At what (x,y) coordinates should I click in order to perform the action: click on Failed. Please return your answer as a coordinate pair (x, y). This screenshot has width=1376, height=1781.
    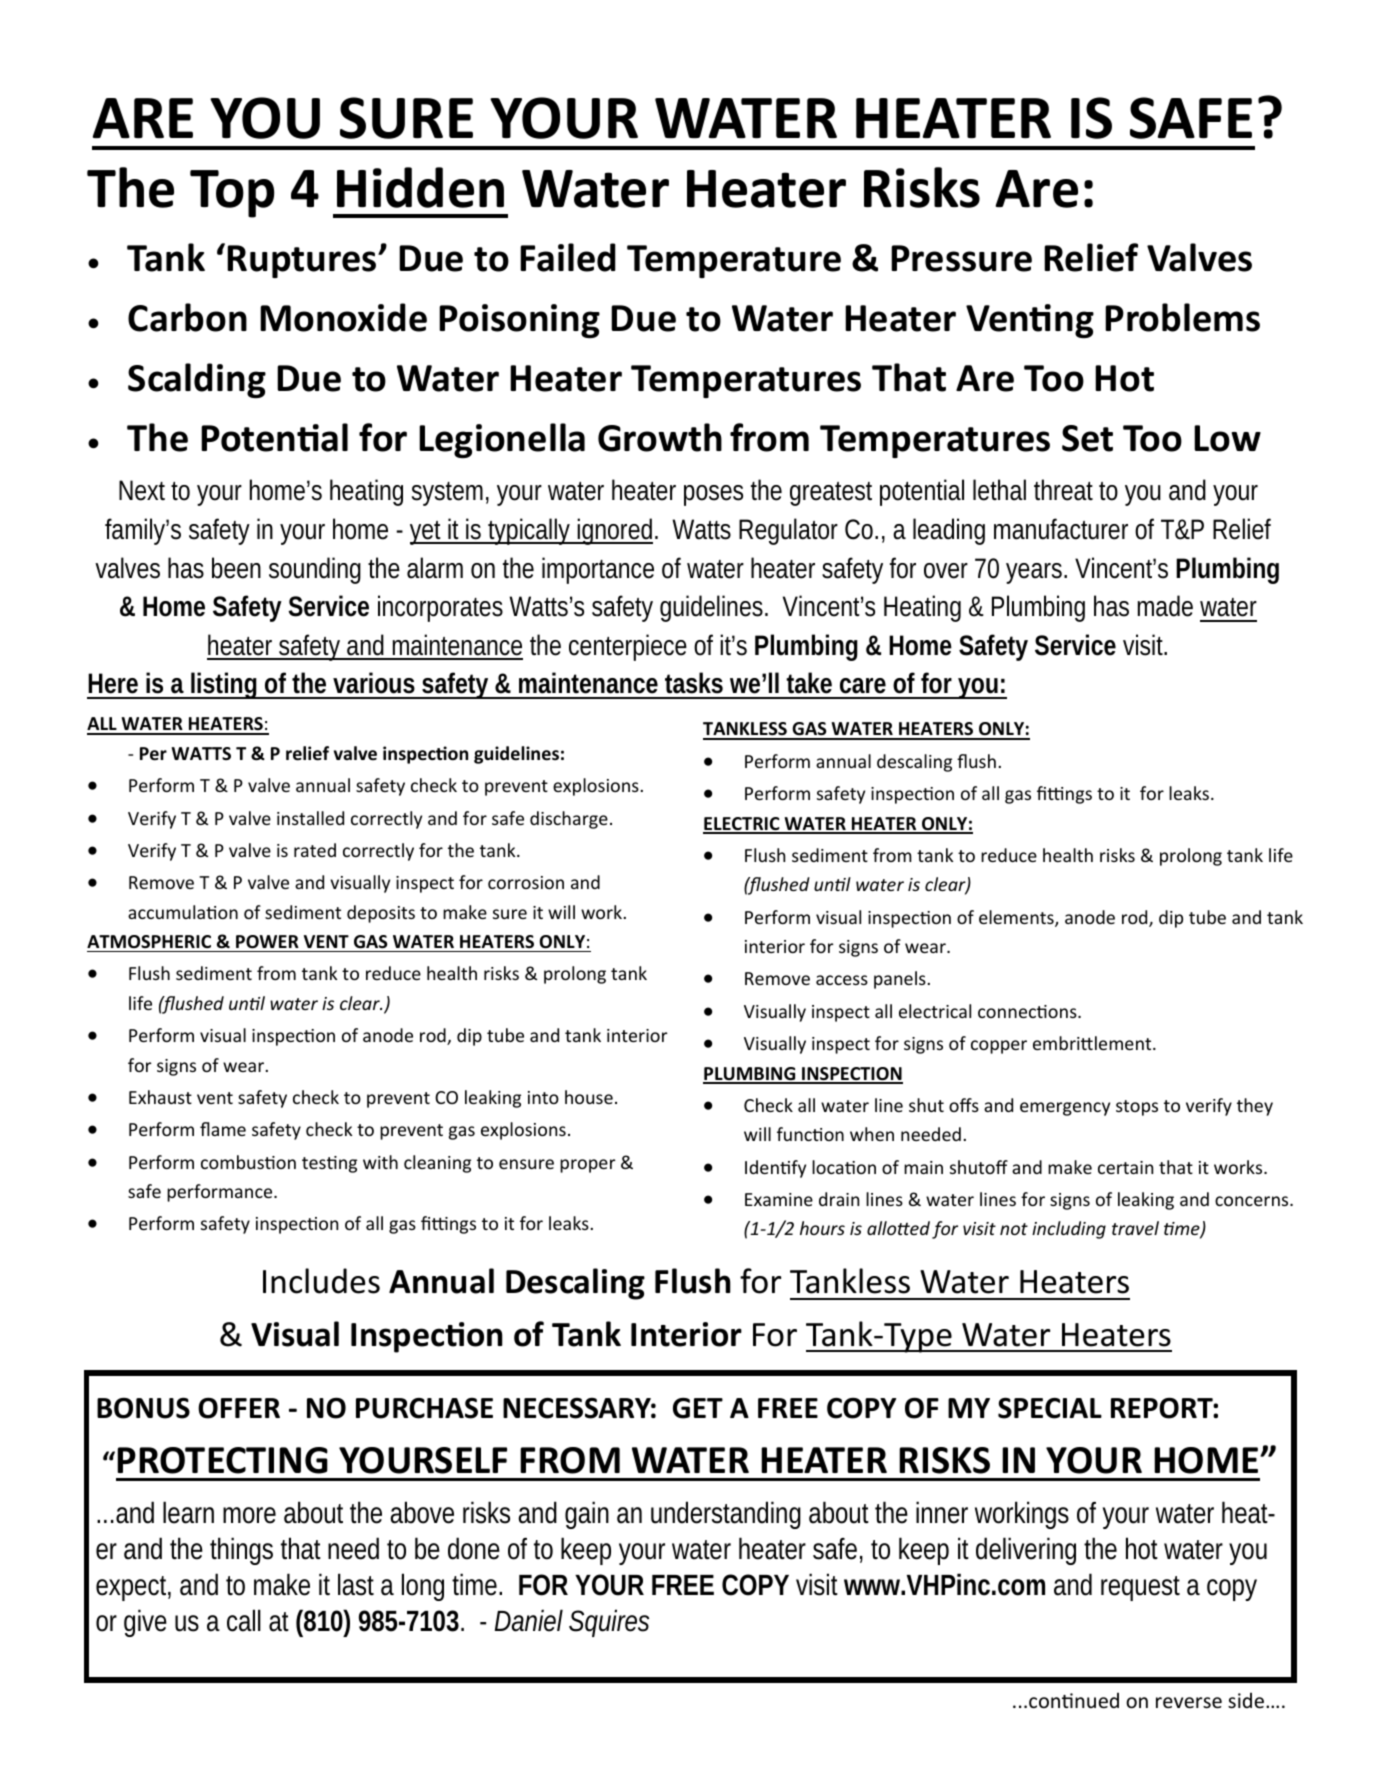
    Looking at the image, I should click on (568, 257).
